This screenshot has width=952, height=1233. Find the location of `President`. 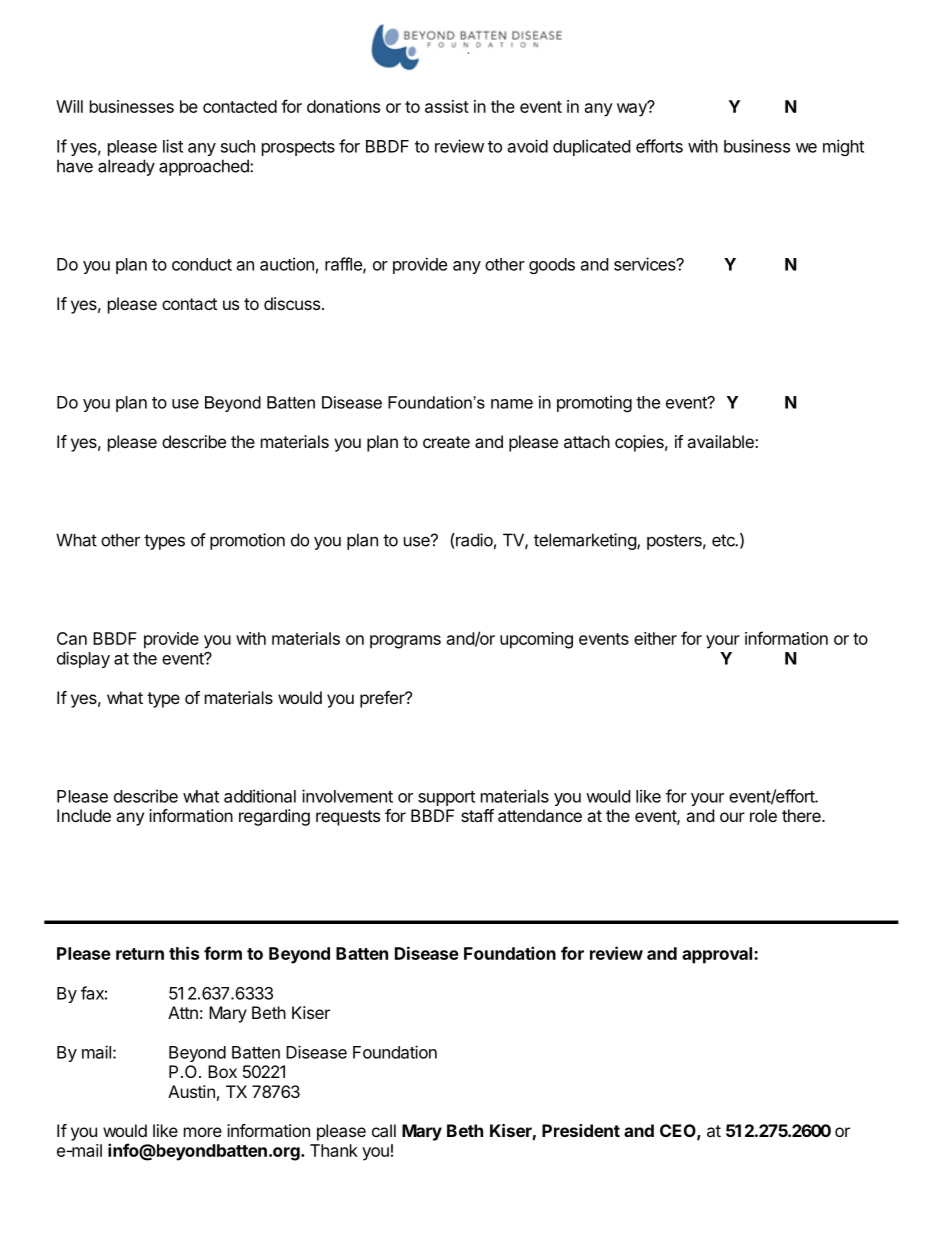

President is located at coordinates (581, 1130).
